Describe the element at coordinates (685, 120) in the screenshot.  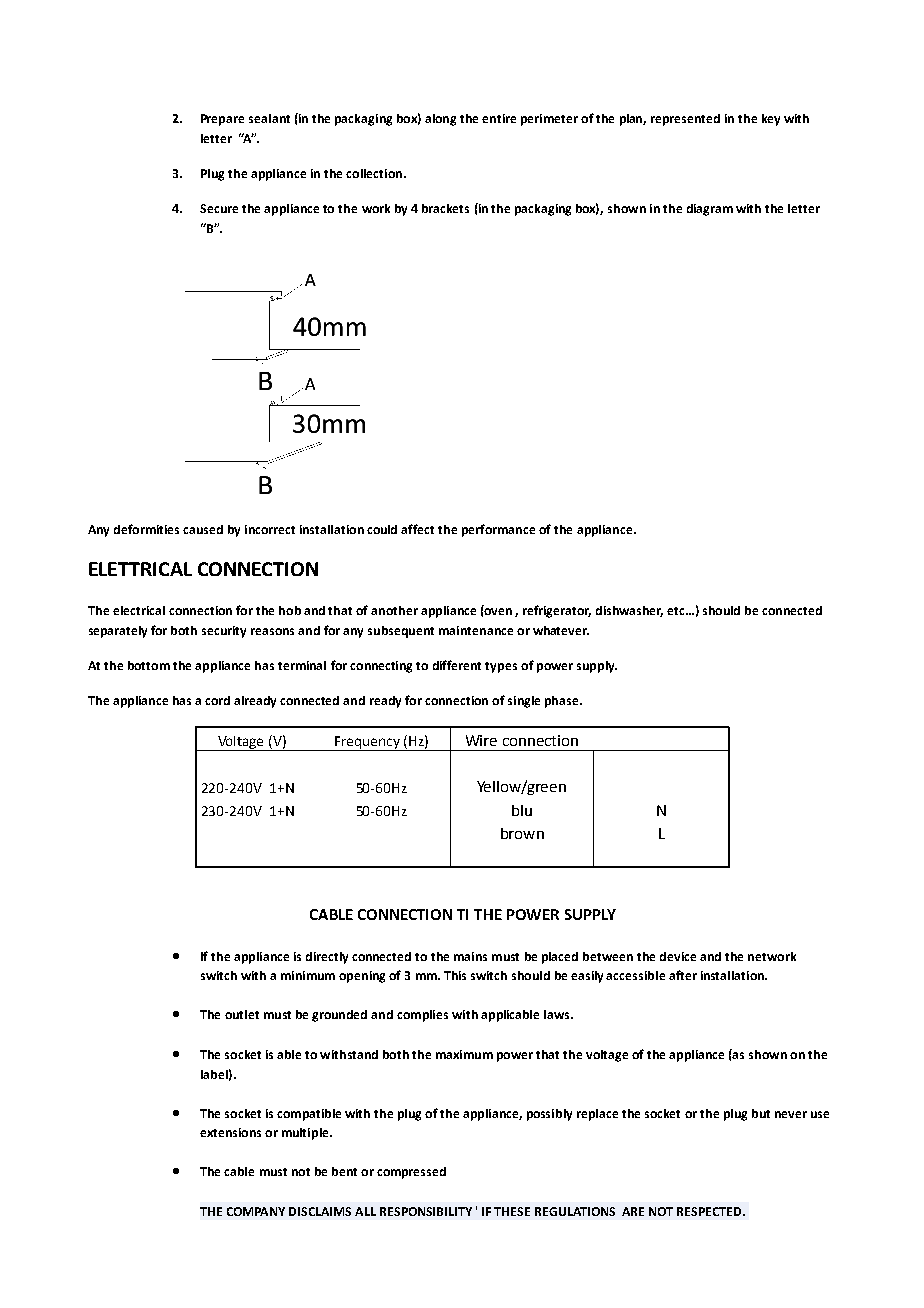
I see `represented` at that location.
